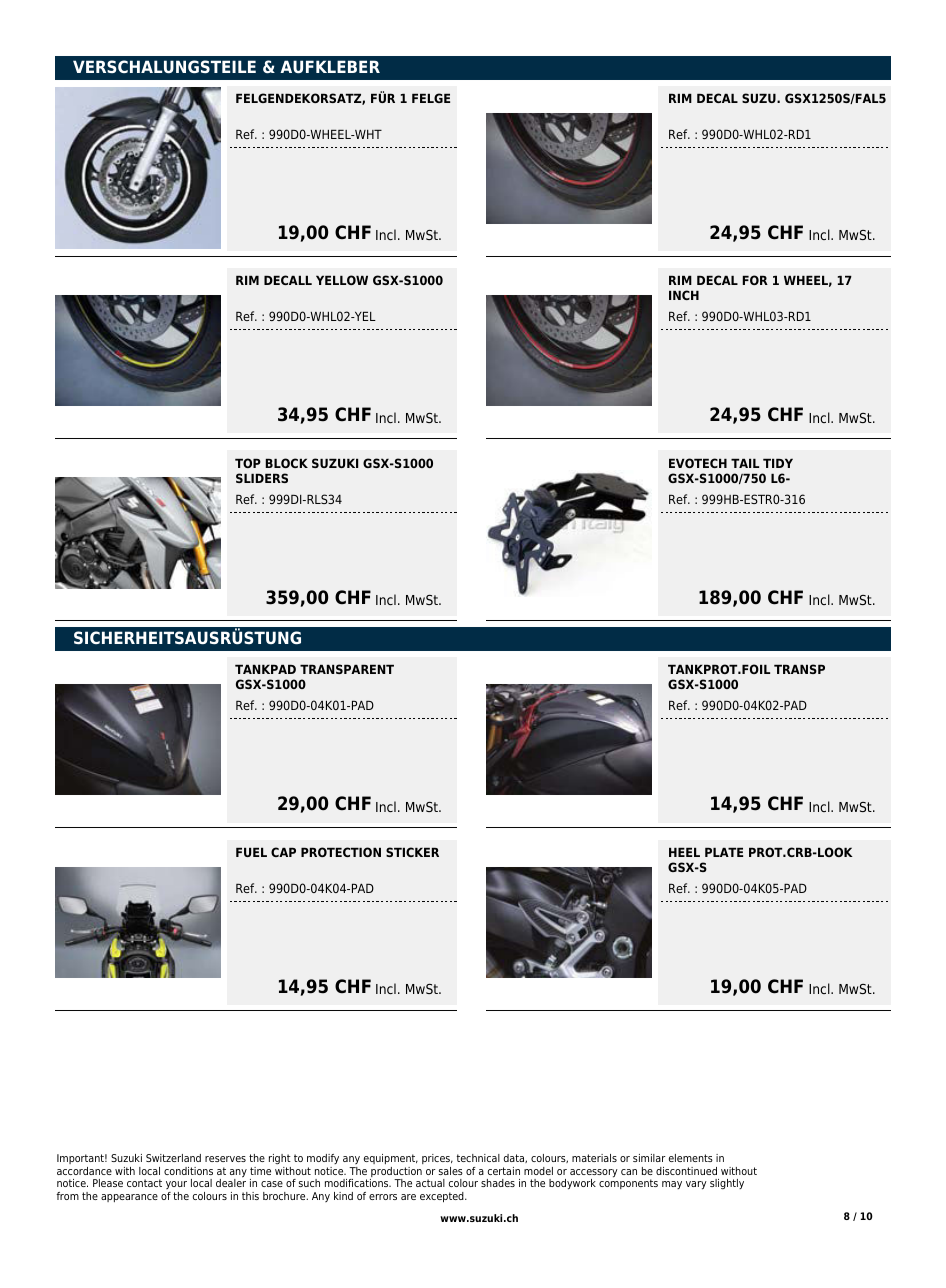  I want to click on FOR, so click(755, 280).
